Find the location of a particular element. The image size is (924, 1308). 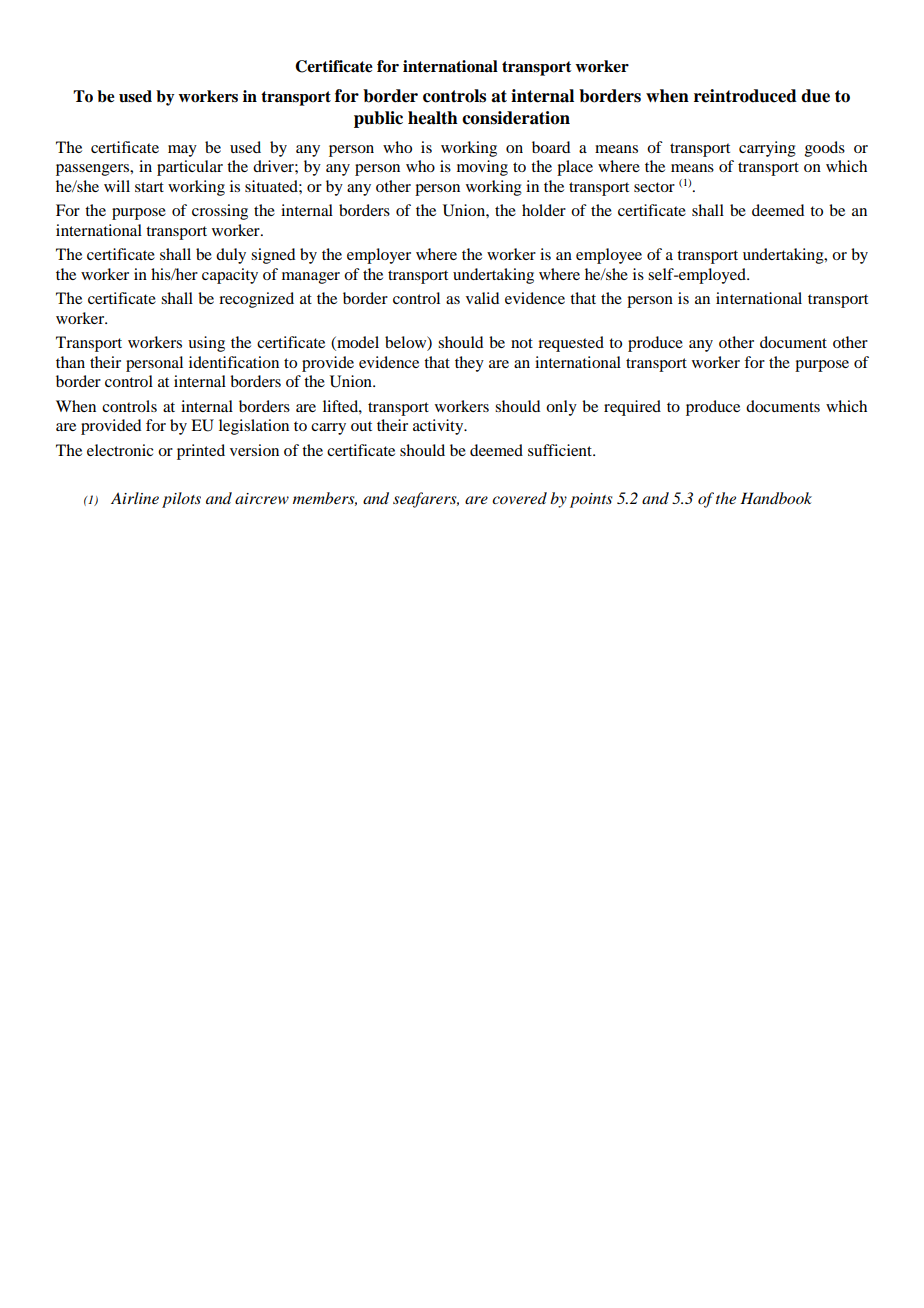

employer is located at coordinates (379, 256).
